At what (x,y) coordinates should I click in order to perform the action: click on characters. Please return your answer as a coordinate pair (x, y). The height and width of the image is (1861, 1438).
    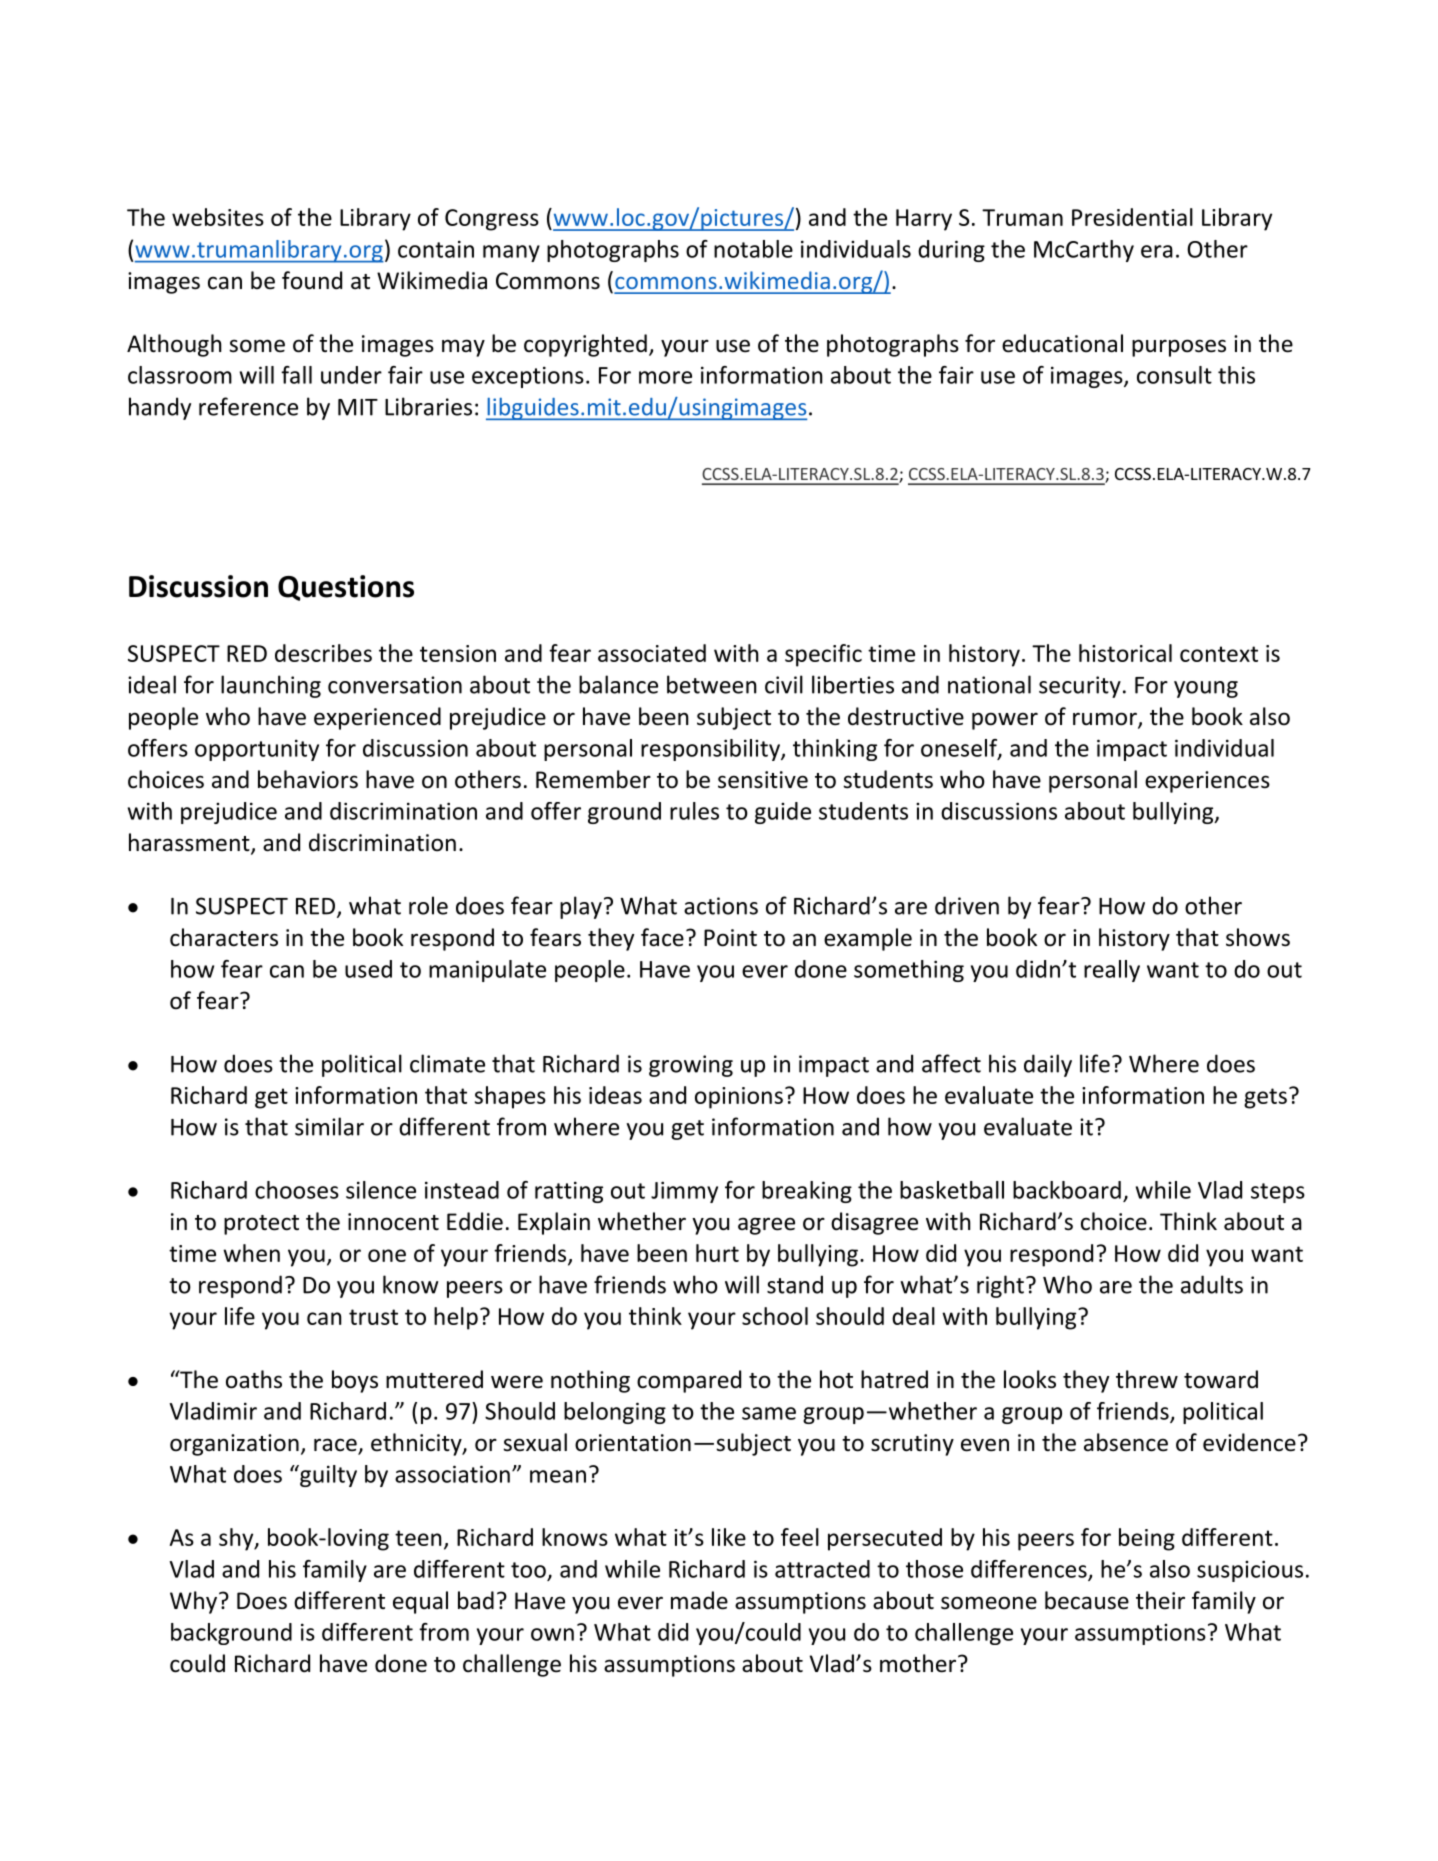
    Looking at the image, I should click on (224, 937).
